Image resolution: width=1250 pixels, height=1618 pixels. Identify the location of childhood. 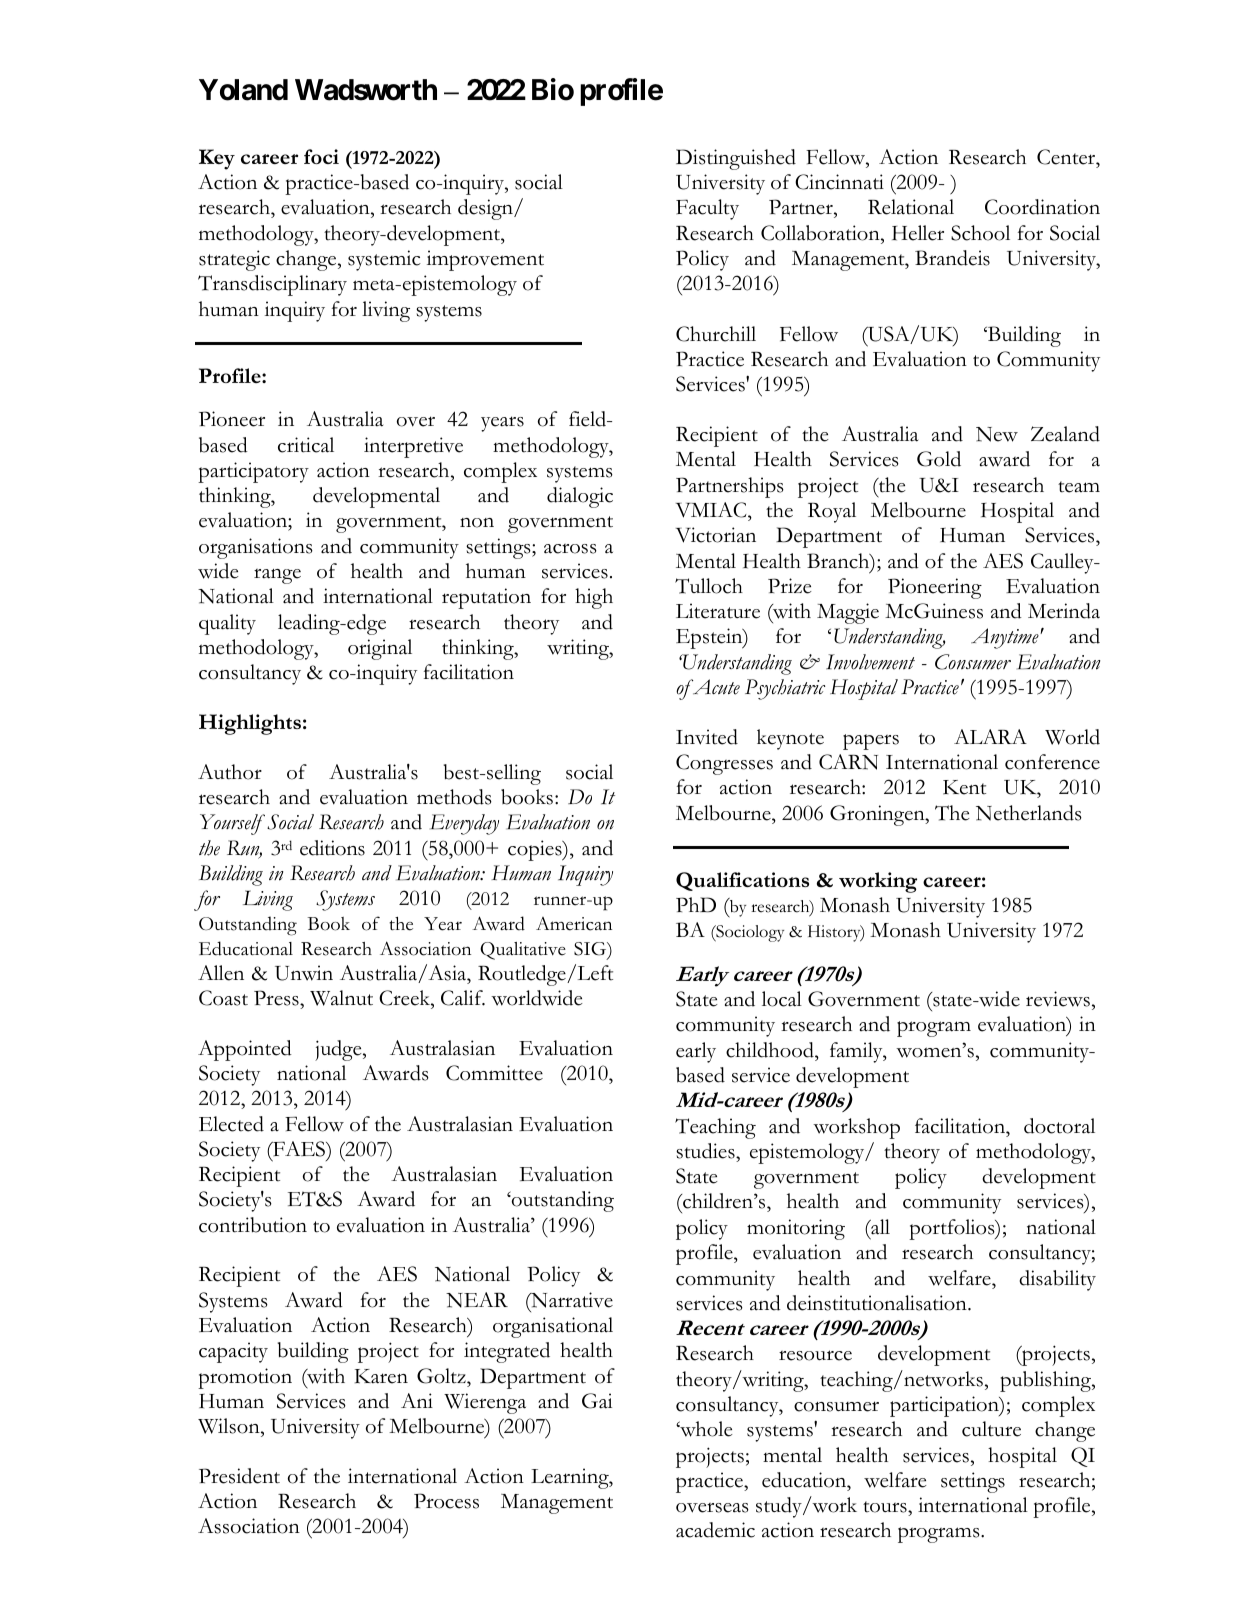
(771, 1050).
